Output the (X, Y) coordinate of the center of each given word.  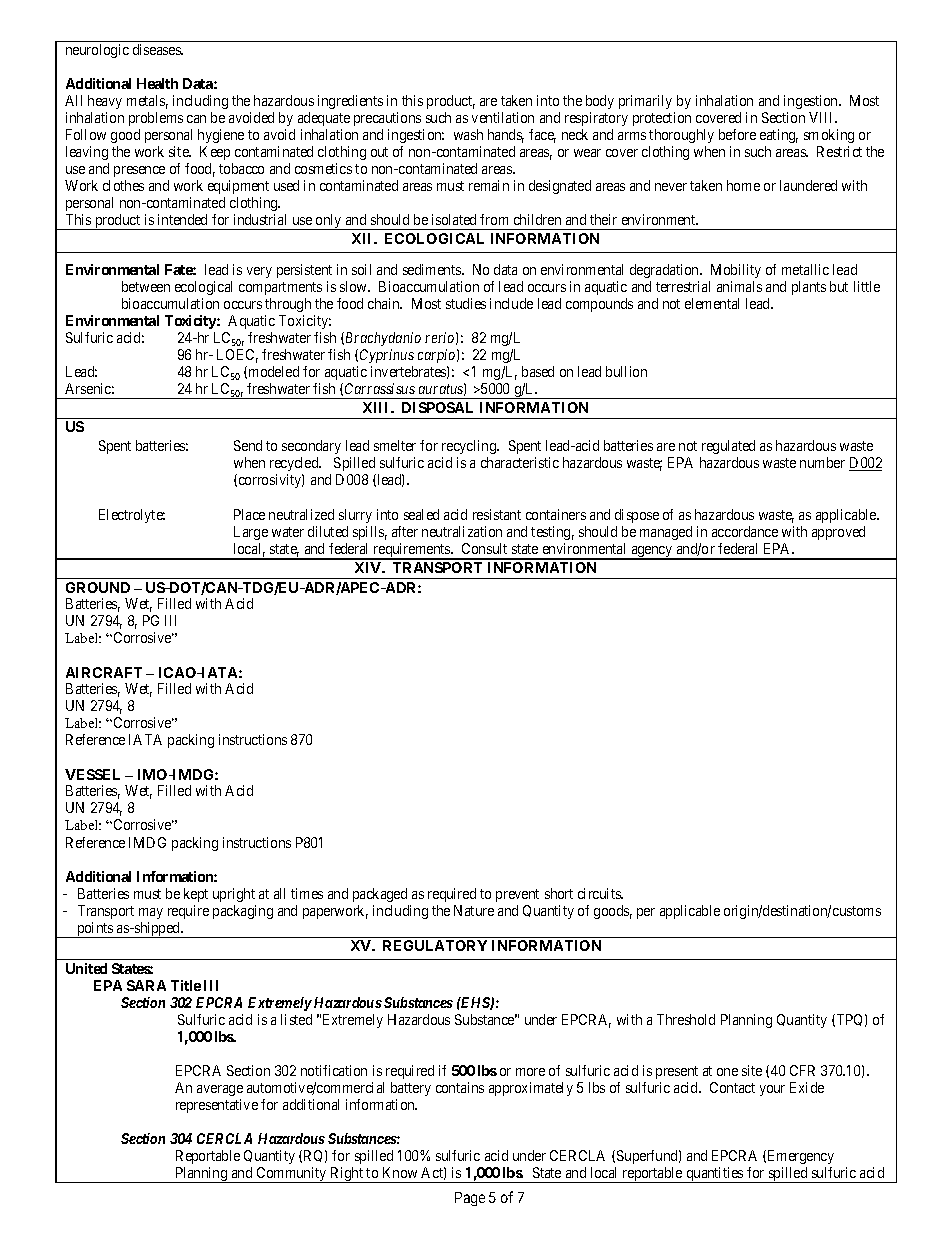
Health (157, 83)
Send (248, 445)
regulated (728, 447)
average (220, 1090)
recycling (470, 447)
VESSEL (92, 774)
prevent (517, 895)
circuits (600, 893)
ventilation (503, 117)
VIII (823, 117)
